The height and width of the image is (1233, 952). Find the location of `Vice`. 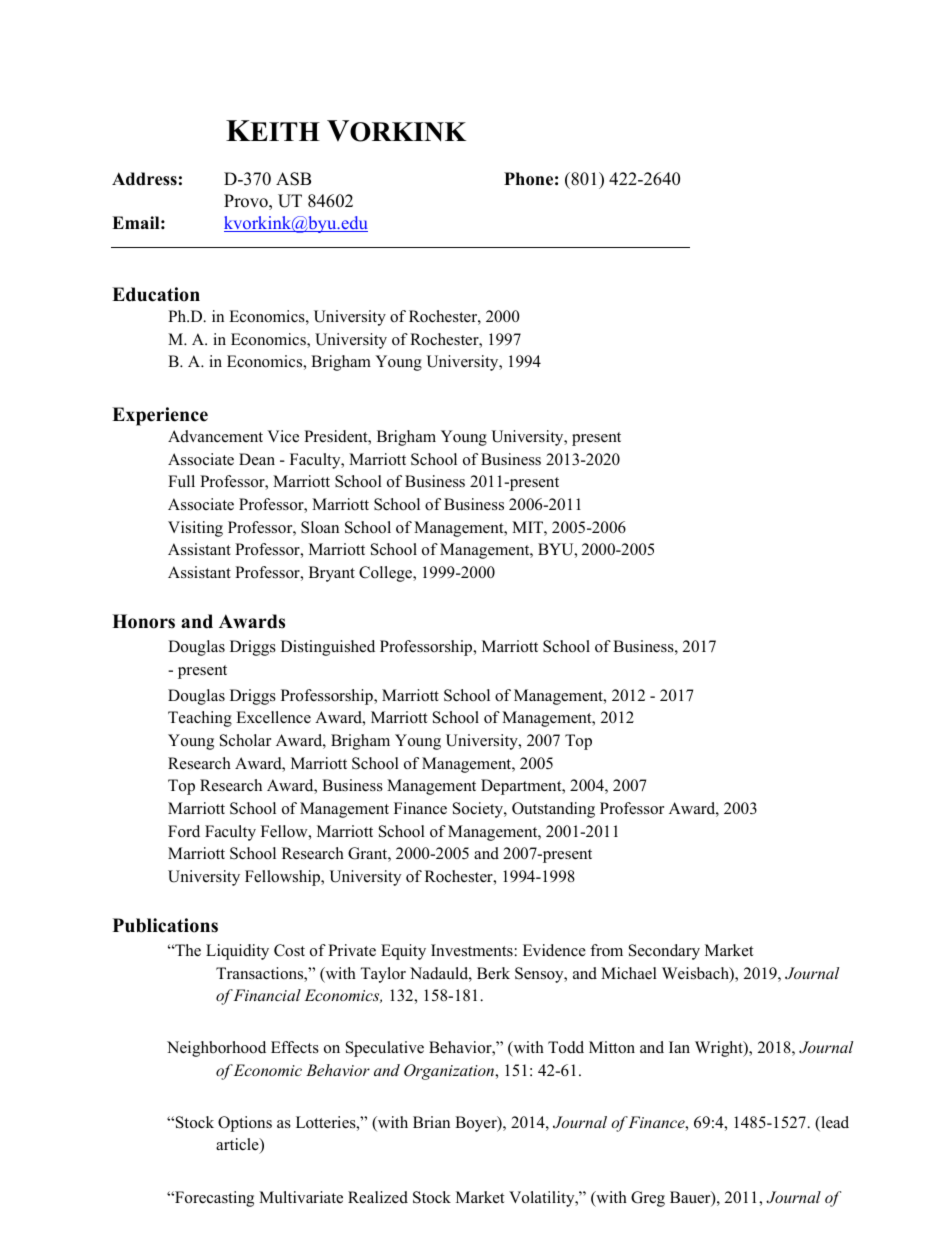

Vice is located at coordinates (283, 436).
